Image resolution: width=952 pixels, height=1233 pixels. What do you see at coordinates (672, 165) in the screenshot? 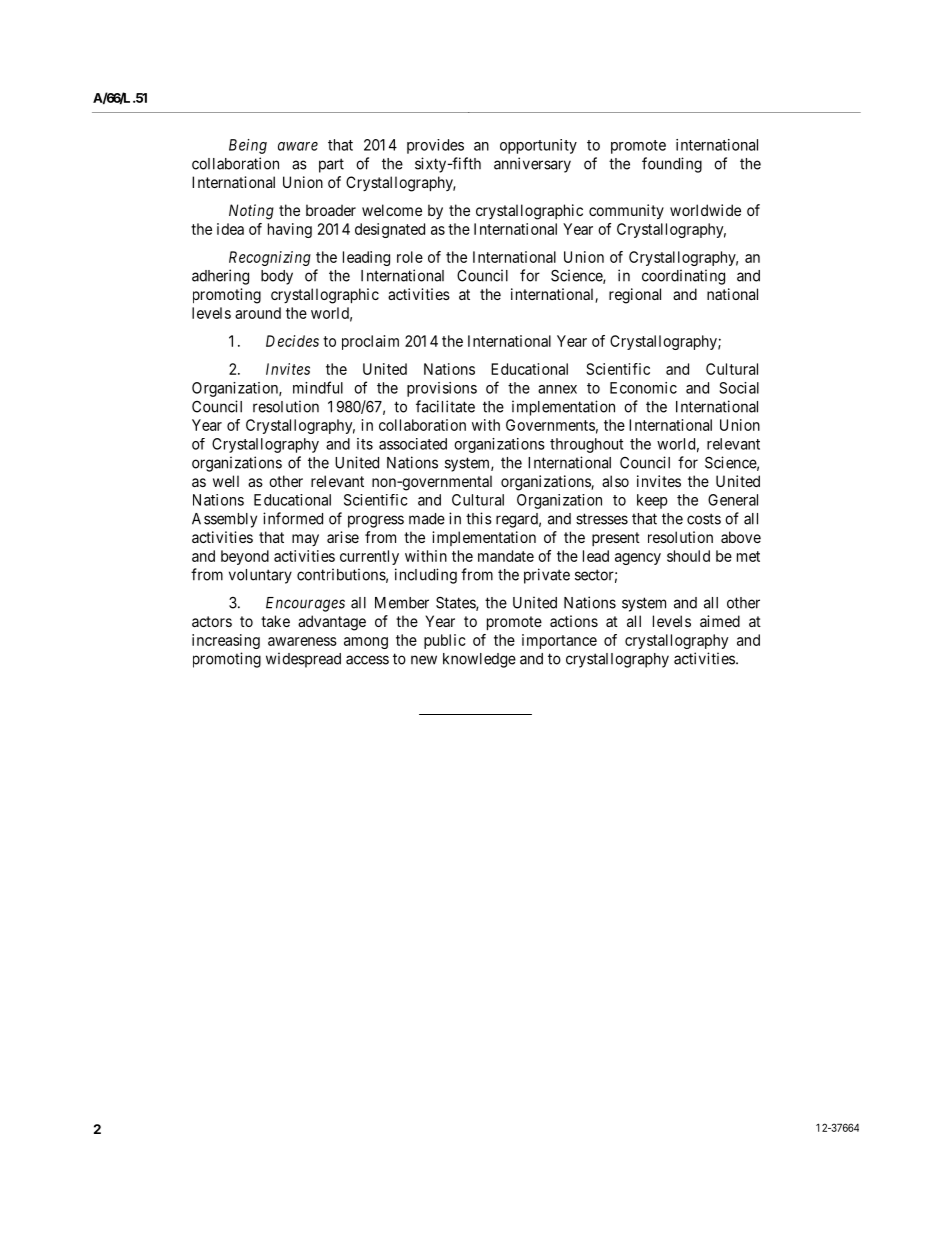
I see `founding` at bounding box center [672, 165].
